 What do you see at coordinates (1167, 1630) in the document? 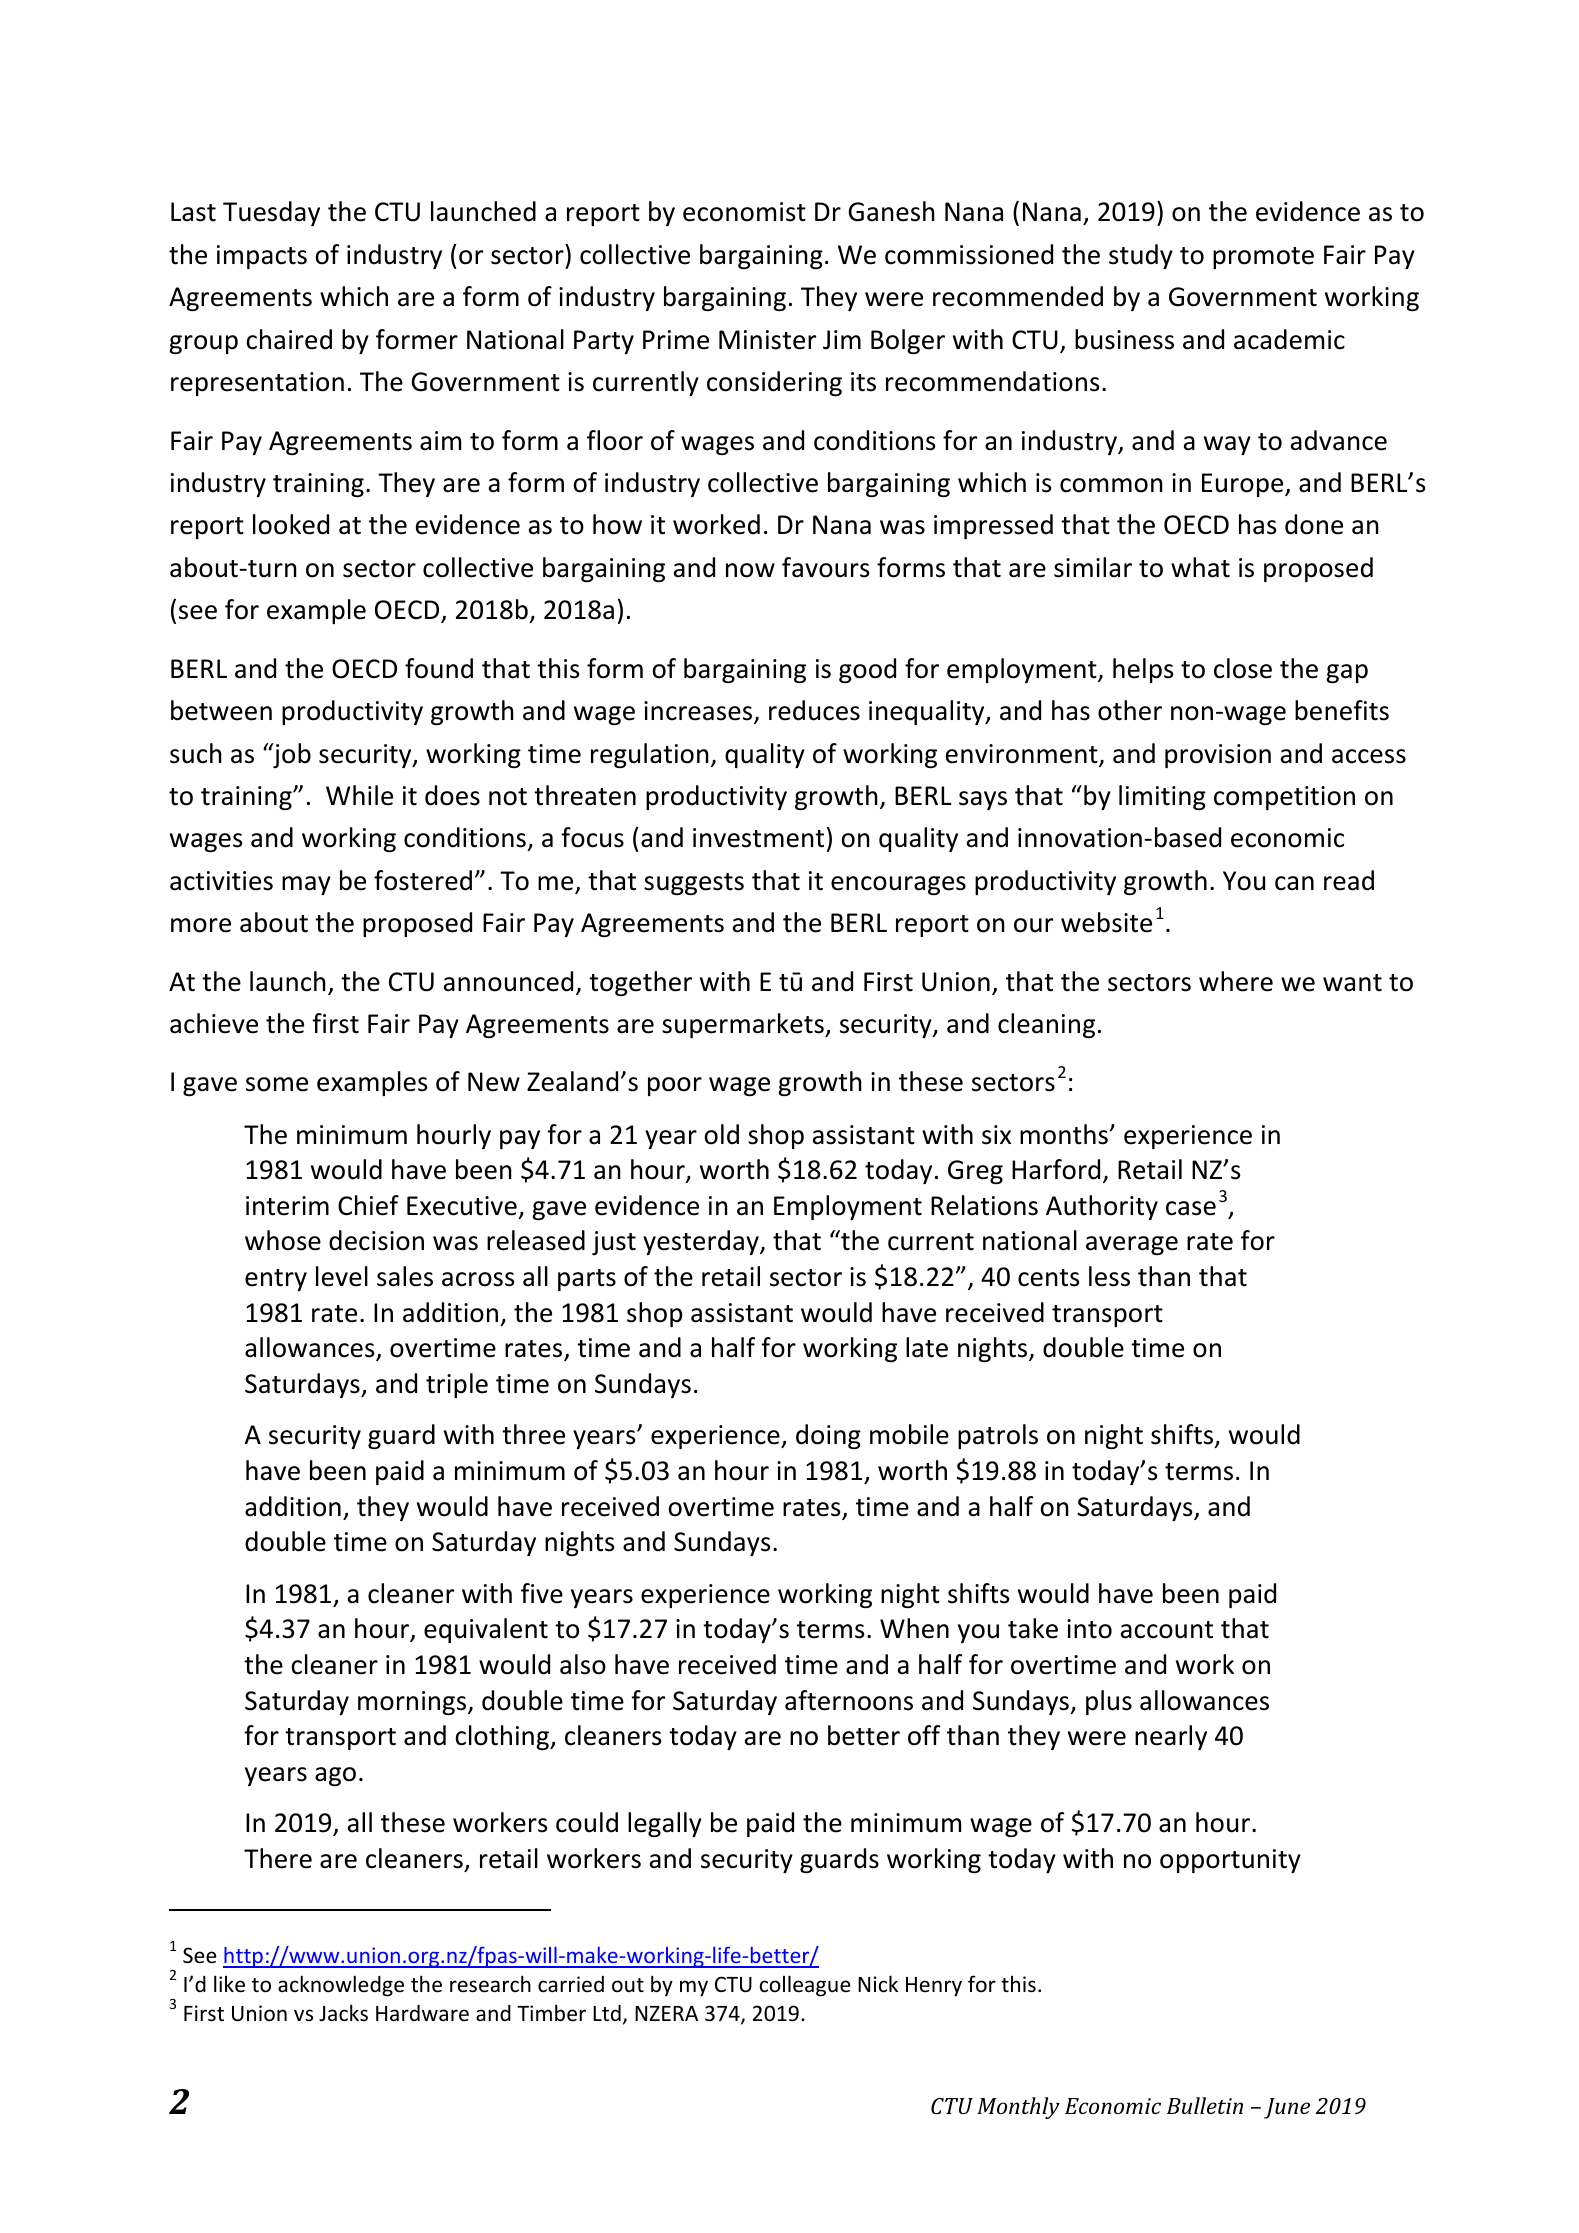
I see `account` at bounding box center [1167, 1630].
